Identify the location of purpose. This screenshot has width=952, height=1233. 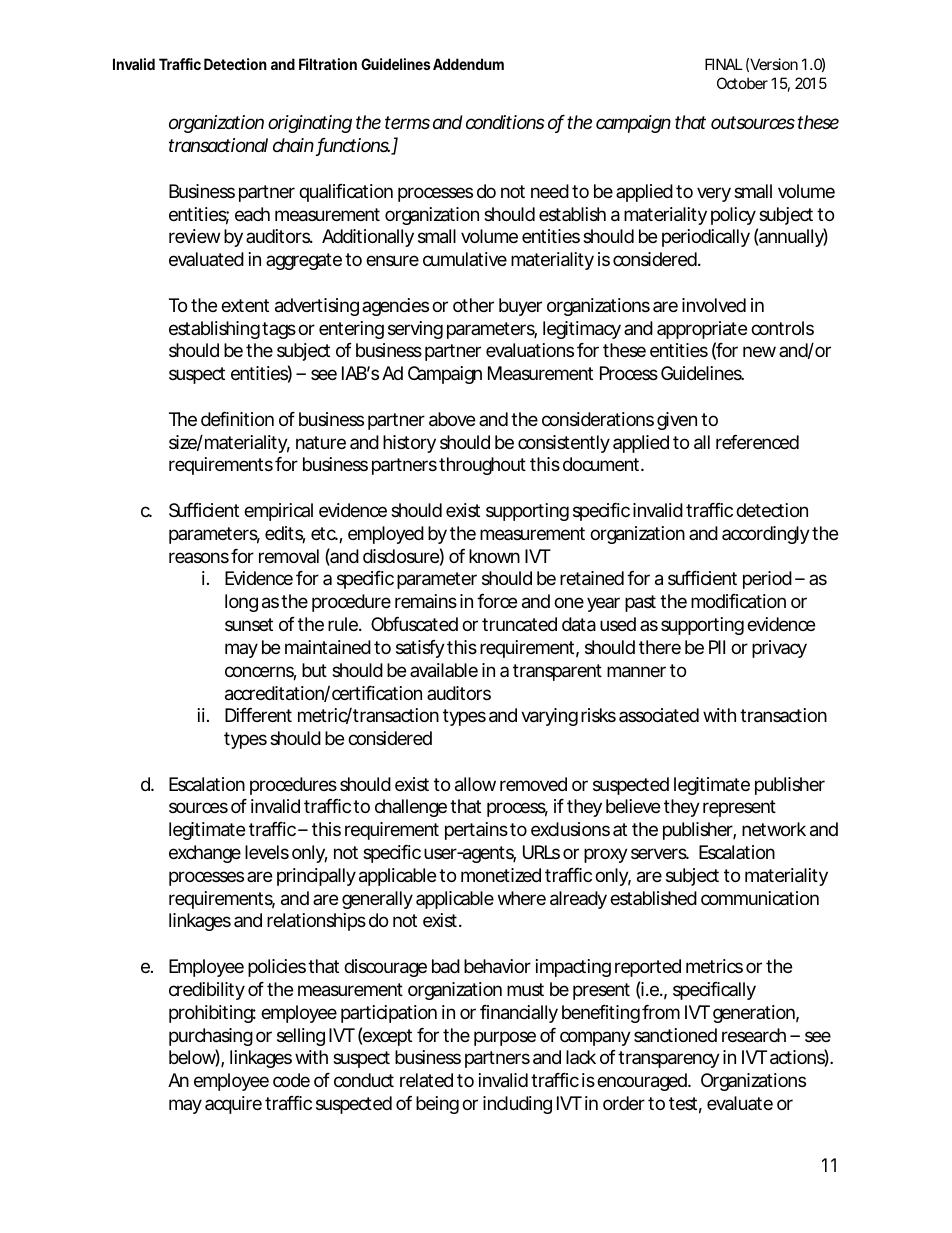
(505, 1038).
